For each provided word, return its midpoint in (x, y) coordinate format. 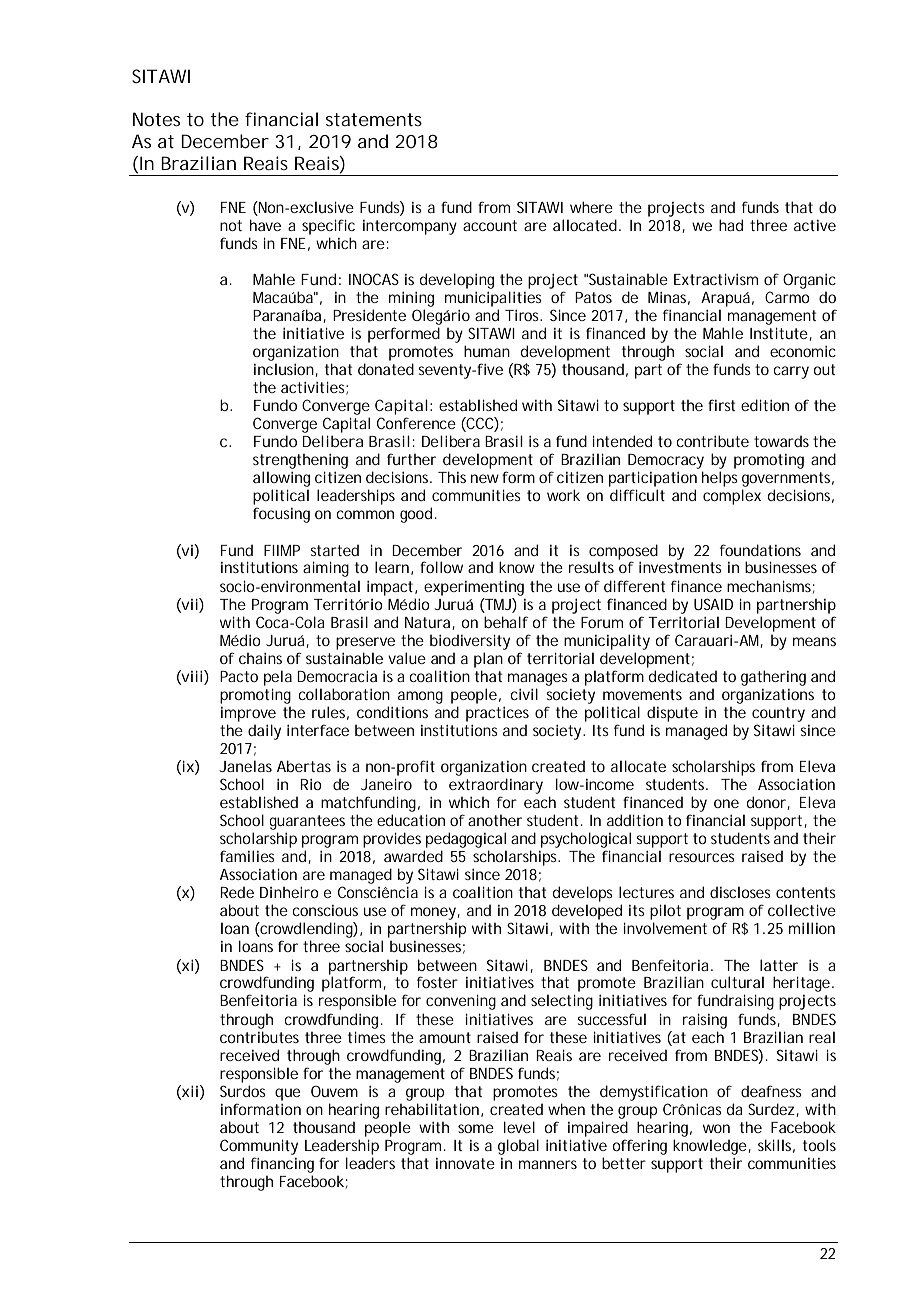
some (476, 1128)
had (731, 225)
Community (259, 1147)
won (716, 1128)
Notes (156, 119)
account (490, 225)
